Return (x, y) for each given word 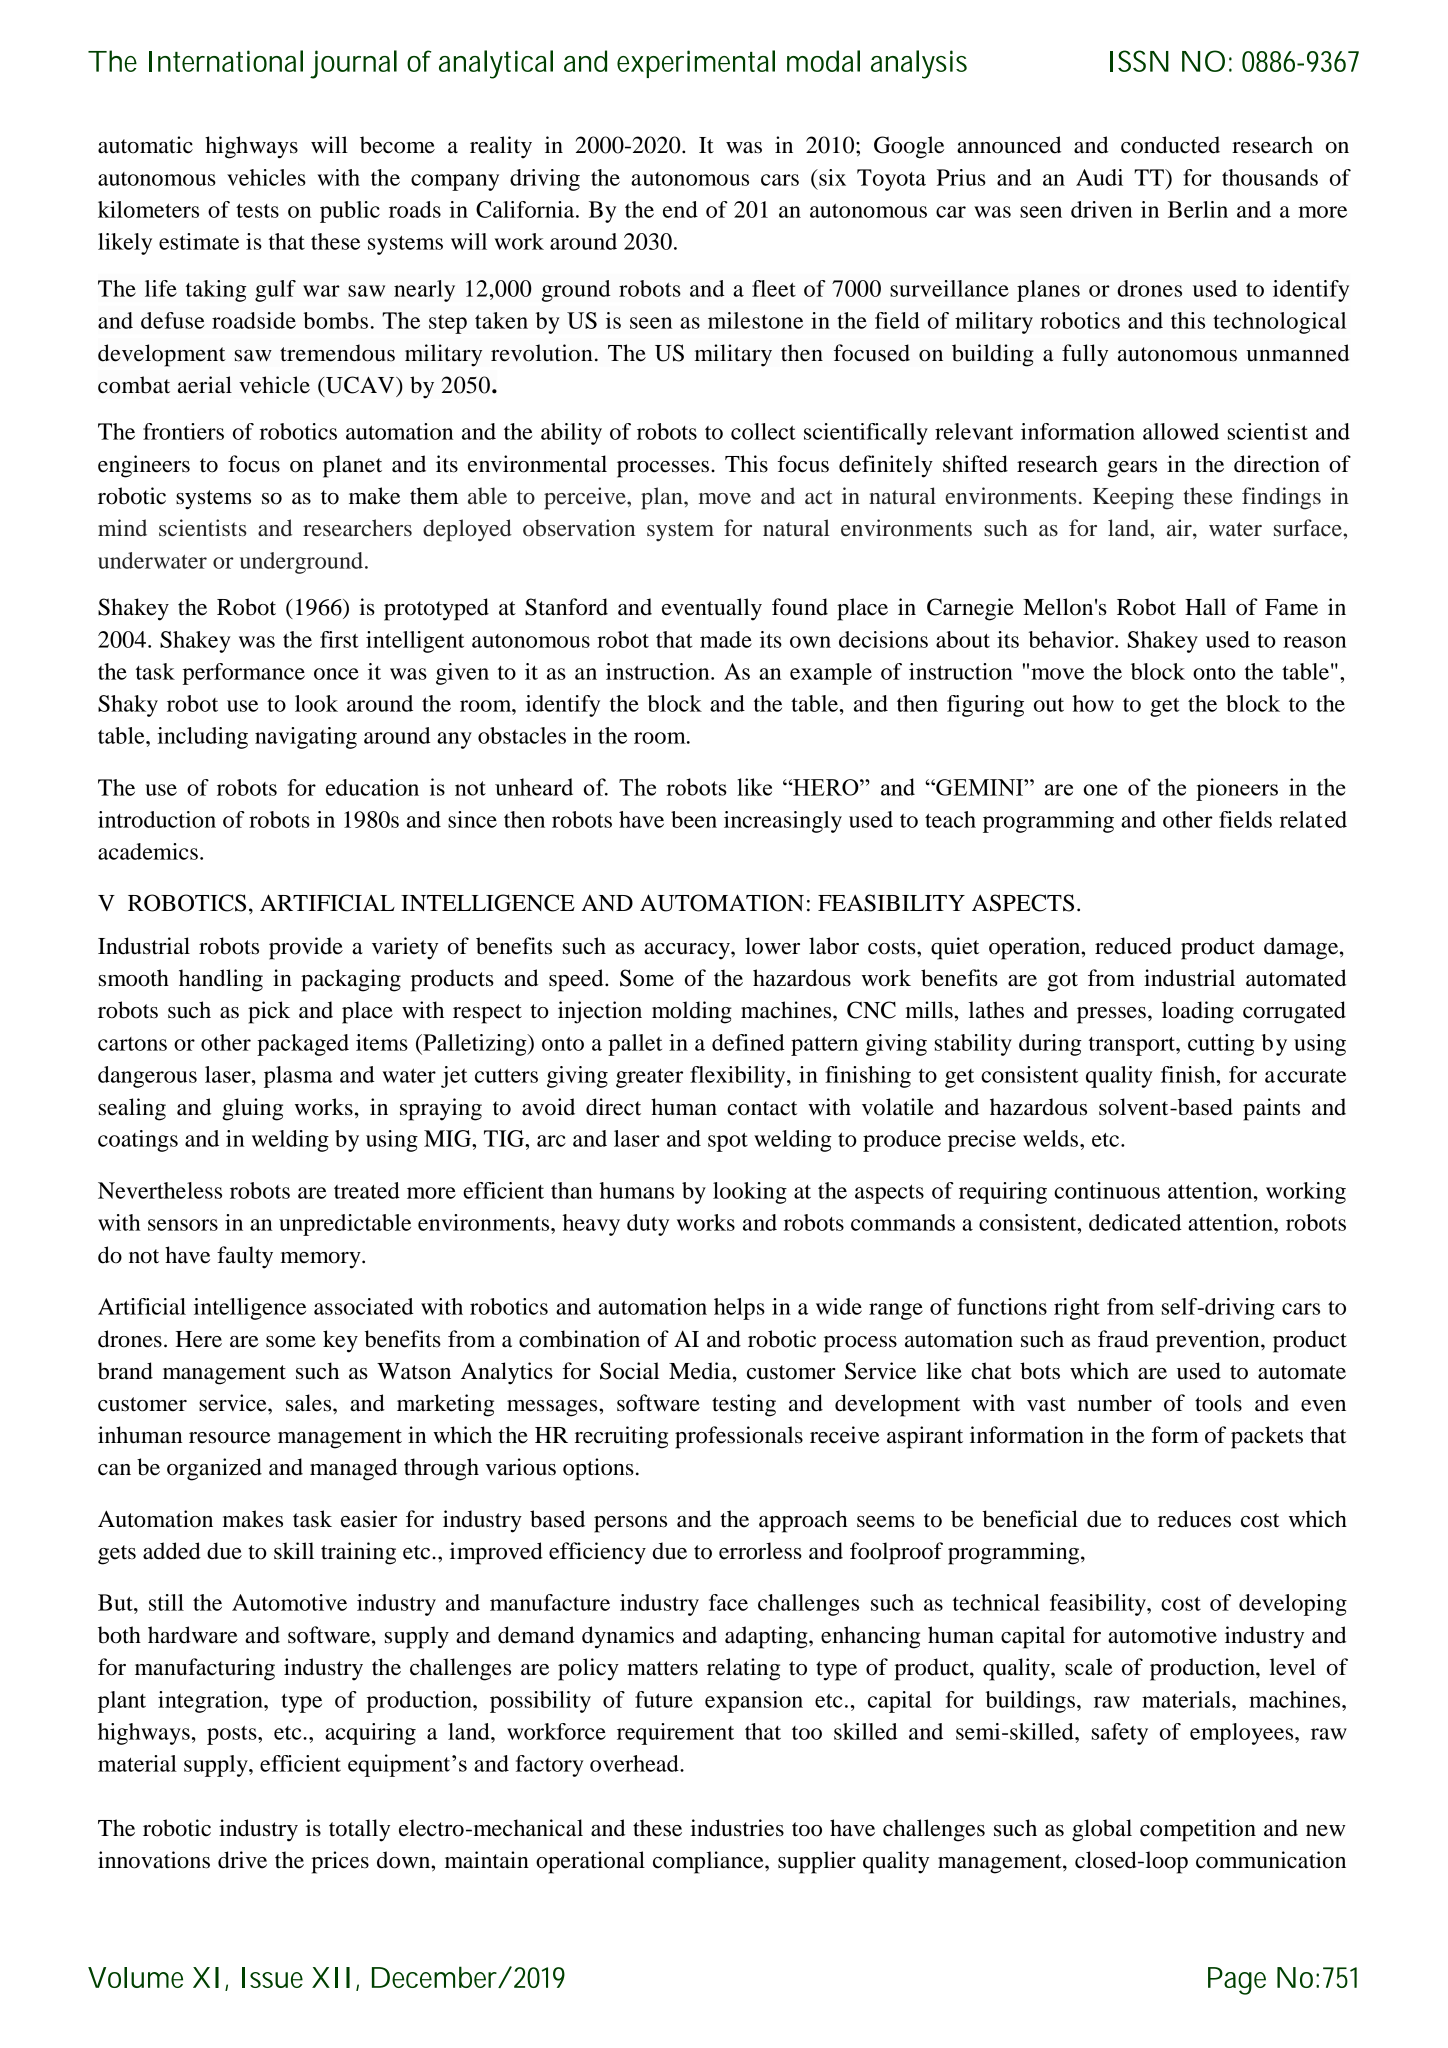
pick (269, 1012)
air (1180, 528)
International (226, 61)
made (726, 639)
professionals (739, 1437)
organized (214, 1469)
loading (1198, 1012)
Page (1237, 1981)
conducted (1170, 145)
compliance (709, 1862)
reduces (1194, 1519)
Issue (272, 1977)
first (339, 639)
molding (692, 1012)
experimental (696, 64)
